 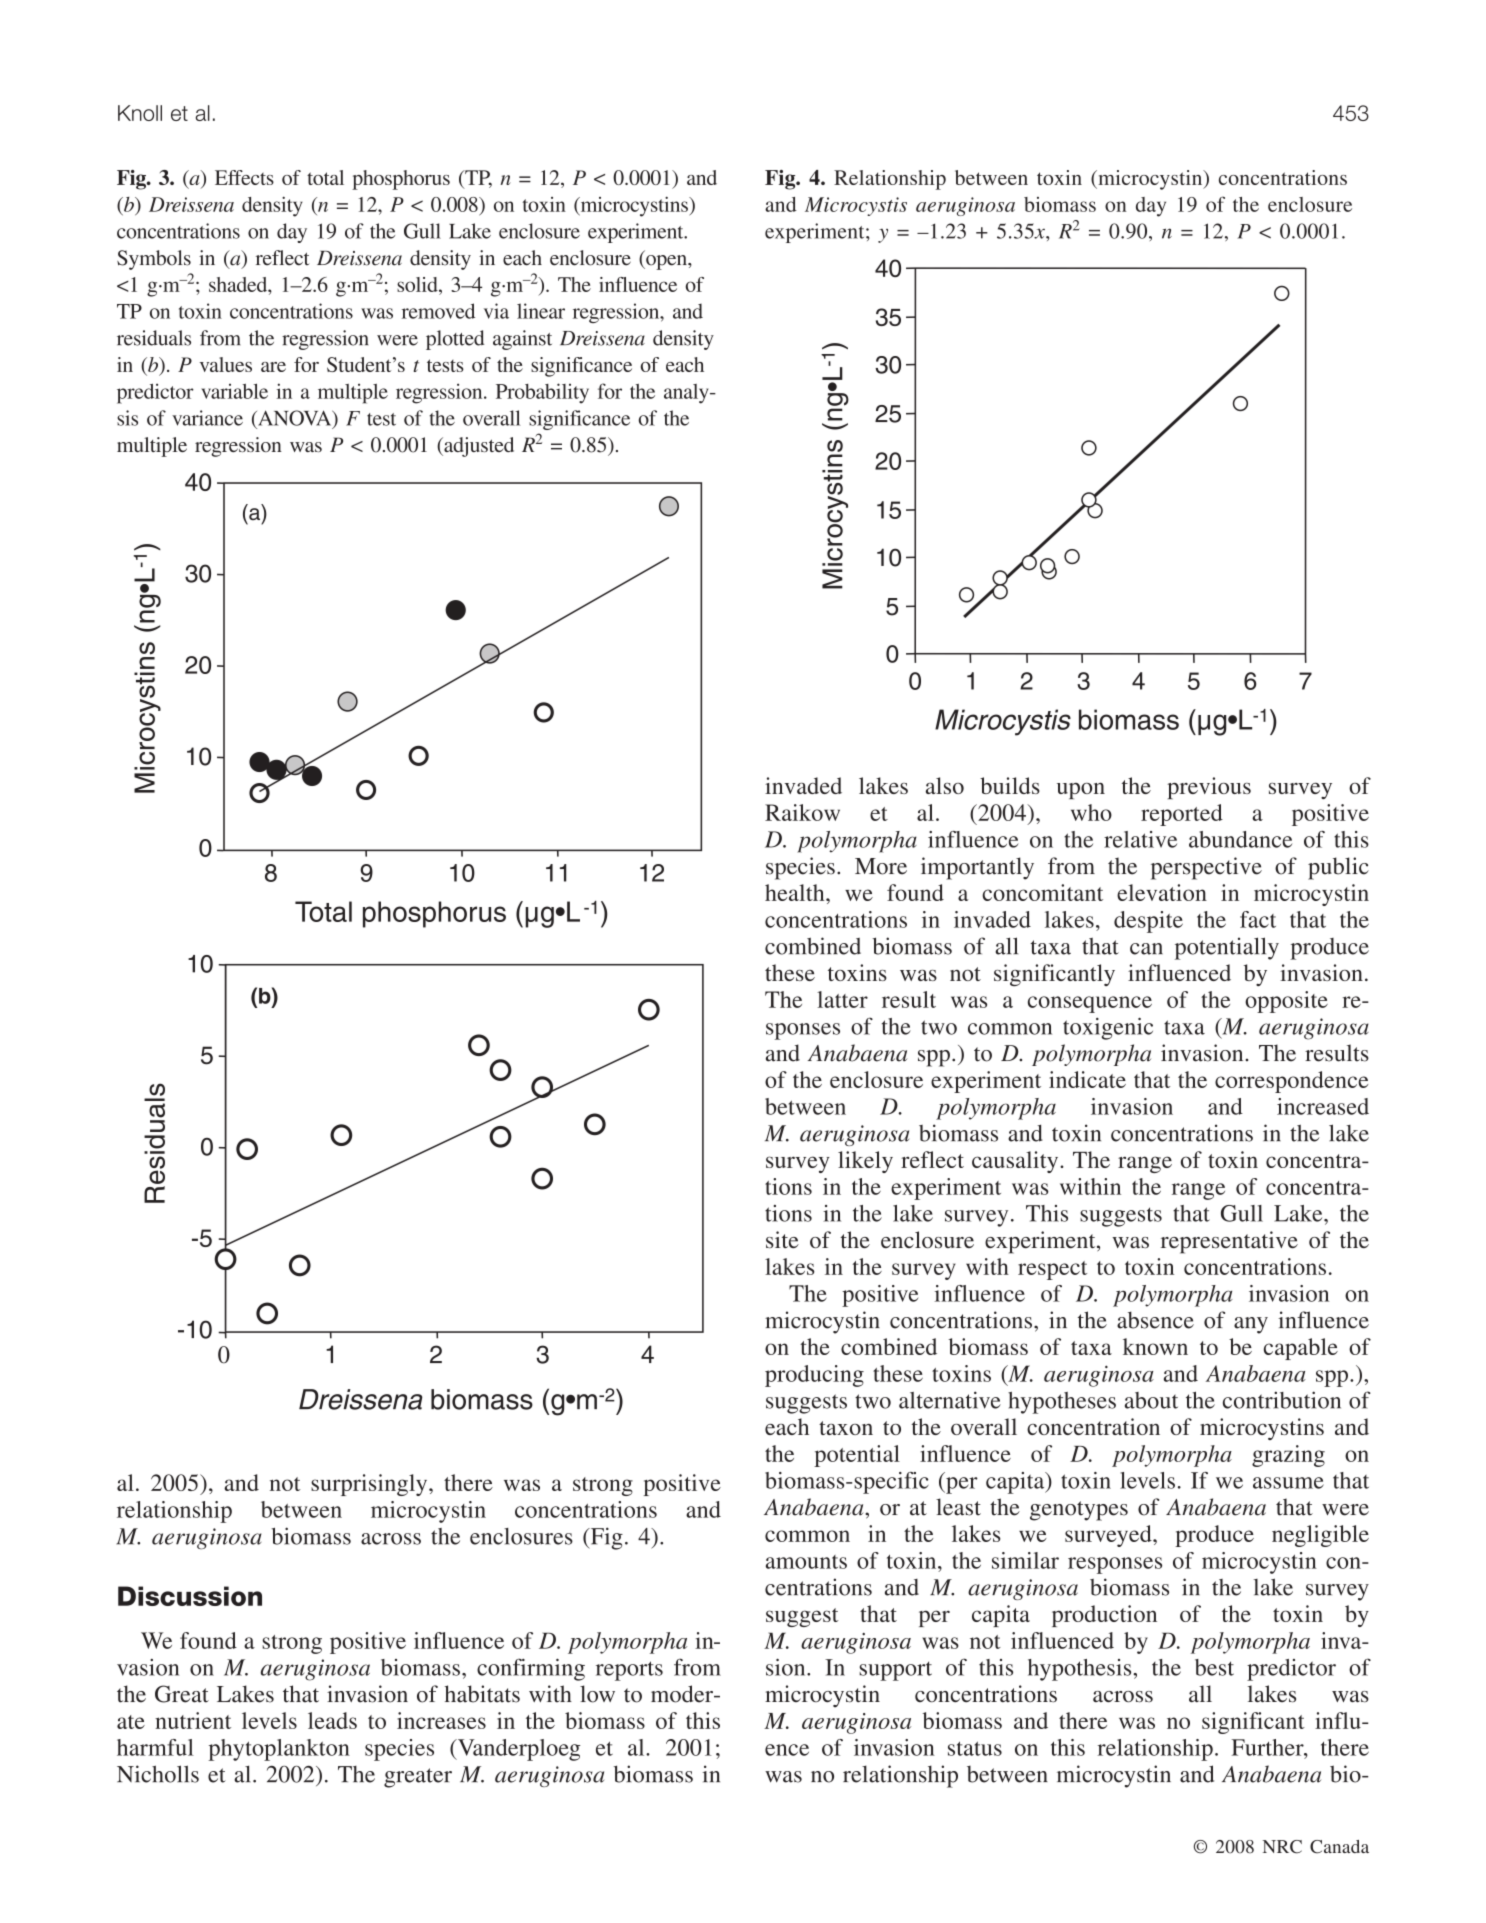 I want to click on adjusted, so click(x=478, y=447).
